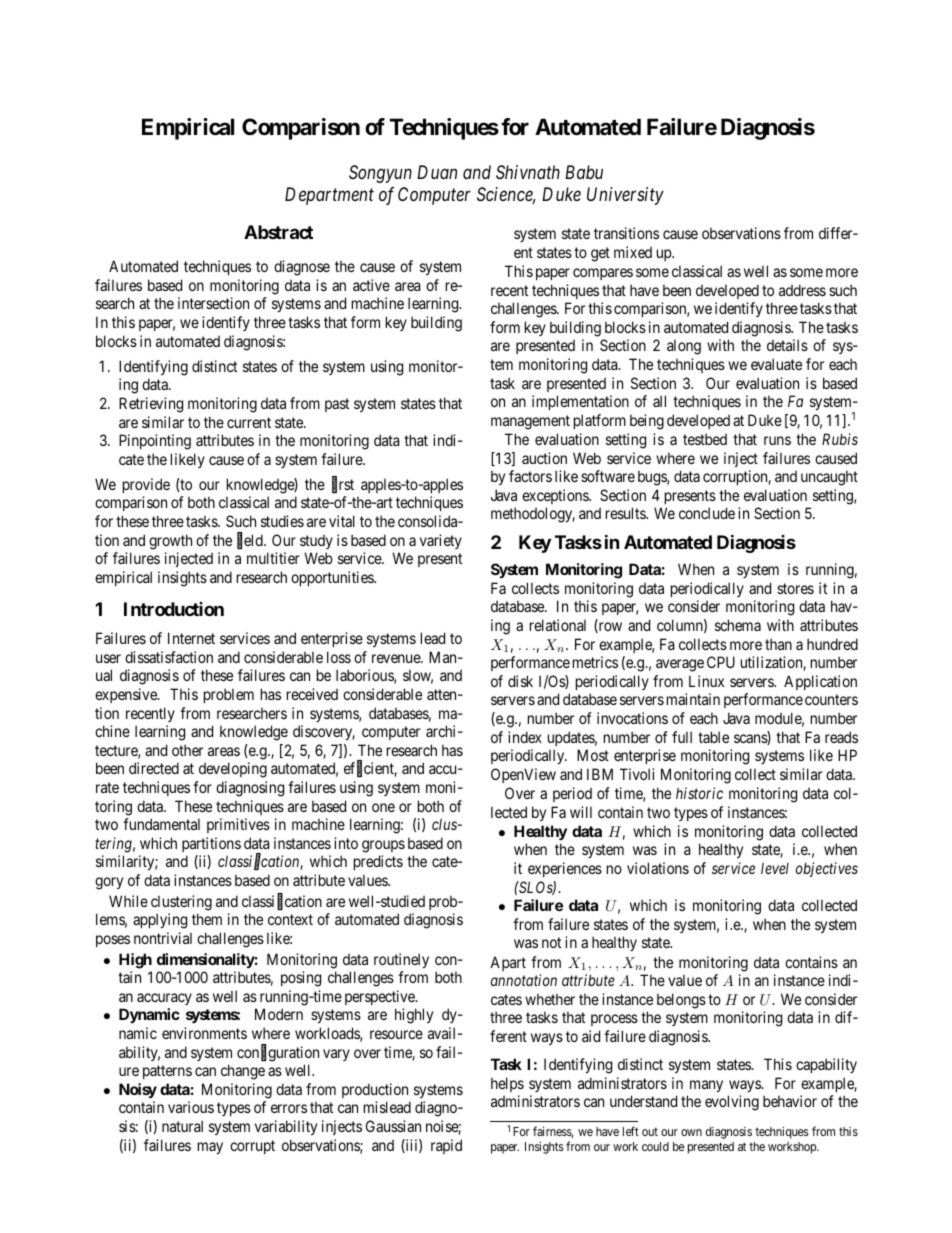 The image size is (952, 1233). Describe the element at coordinates (191, 638) in the screenshot. I see `Internet` at that location.
